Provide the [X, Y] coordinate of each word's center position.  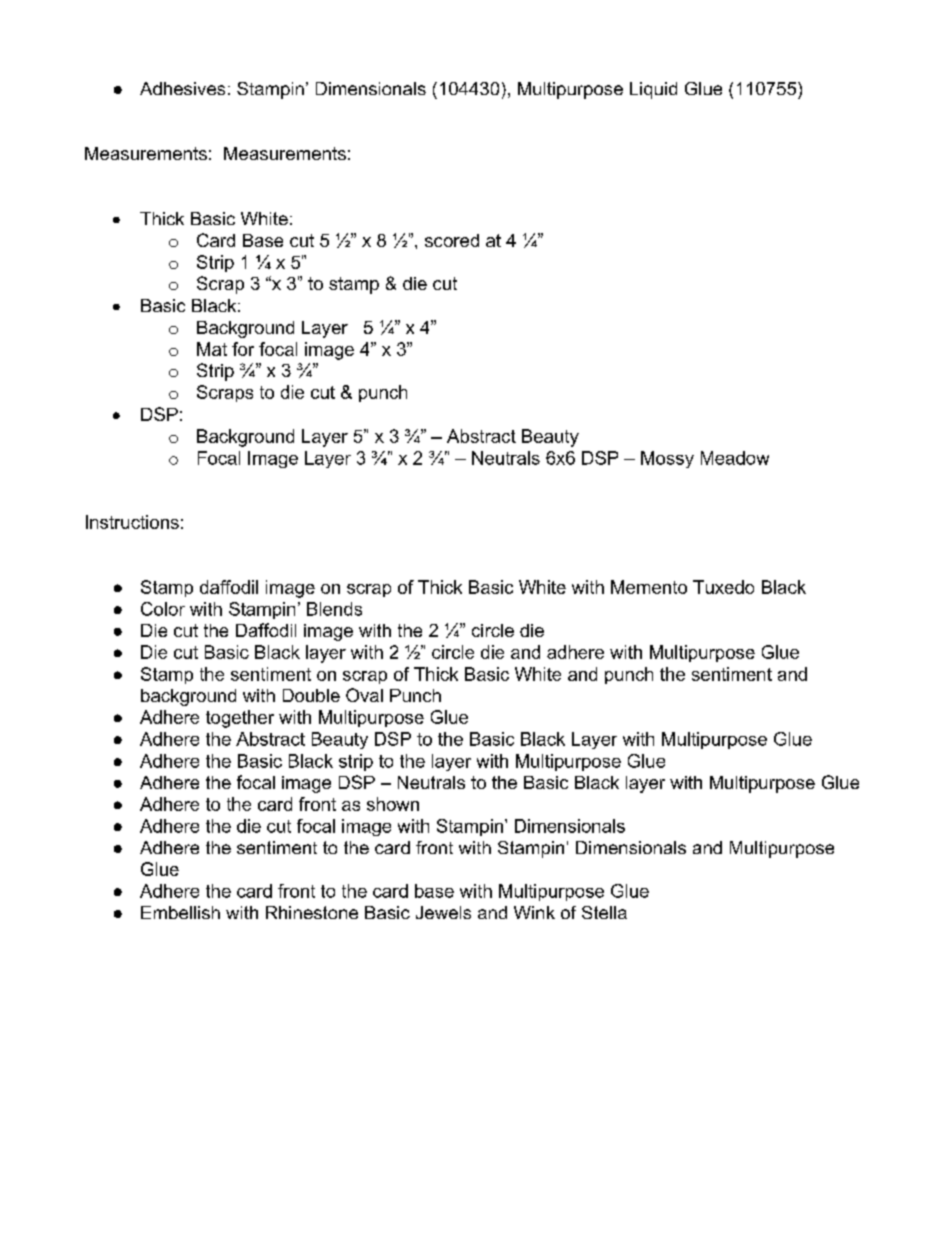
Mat [212, 349]
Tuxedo [723, 587]
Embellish [180, 912]
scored [452, 240]
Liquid [653, 90]
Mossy [667, 459]
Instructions [132, 522]
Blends [334, 609]
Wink [534, 912]
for [243, 349]
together [240, 719]
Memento [649, 587]
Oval [364, 695]
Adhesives [182, 88]
